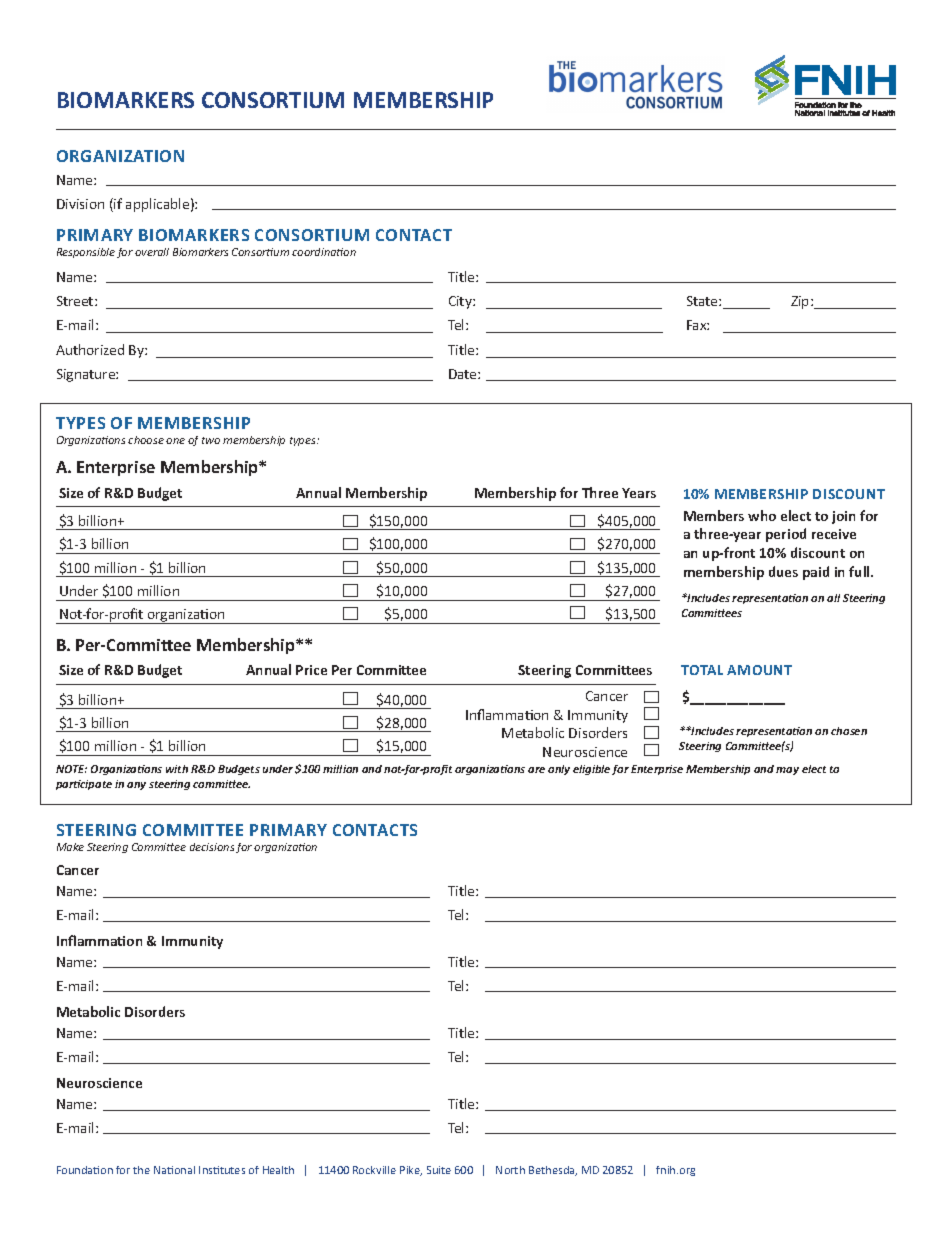 The width and height of the screenshot is (952, 1233). Describe the element at coordinates (464, 374) in the screenshot. I see `Date` at that location.
